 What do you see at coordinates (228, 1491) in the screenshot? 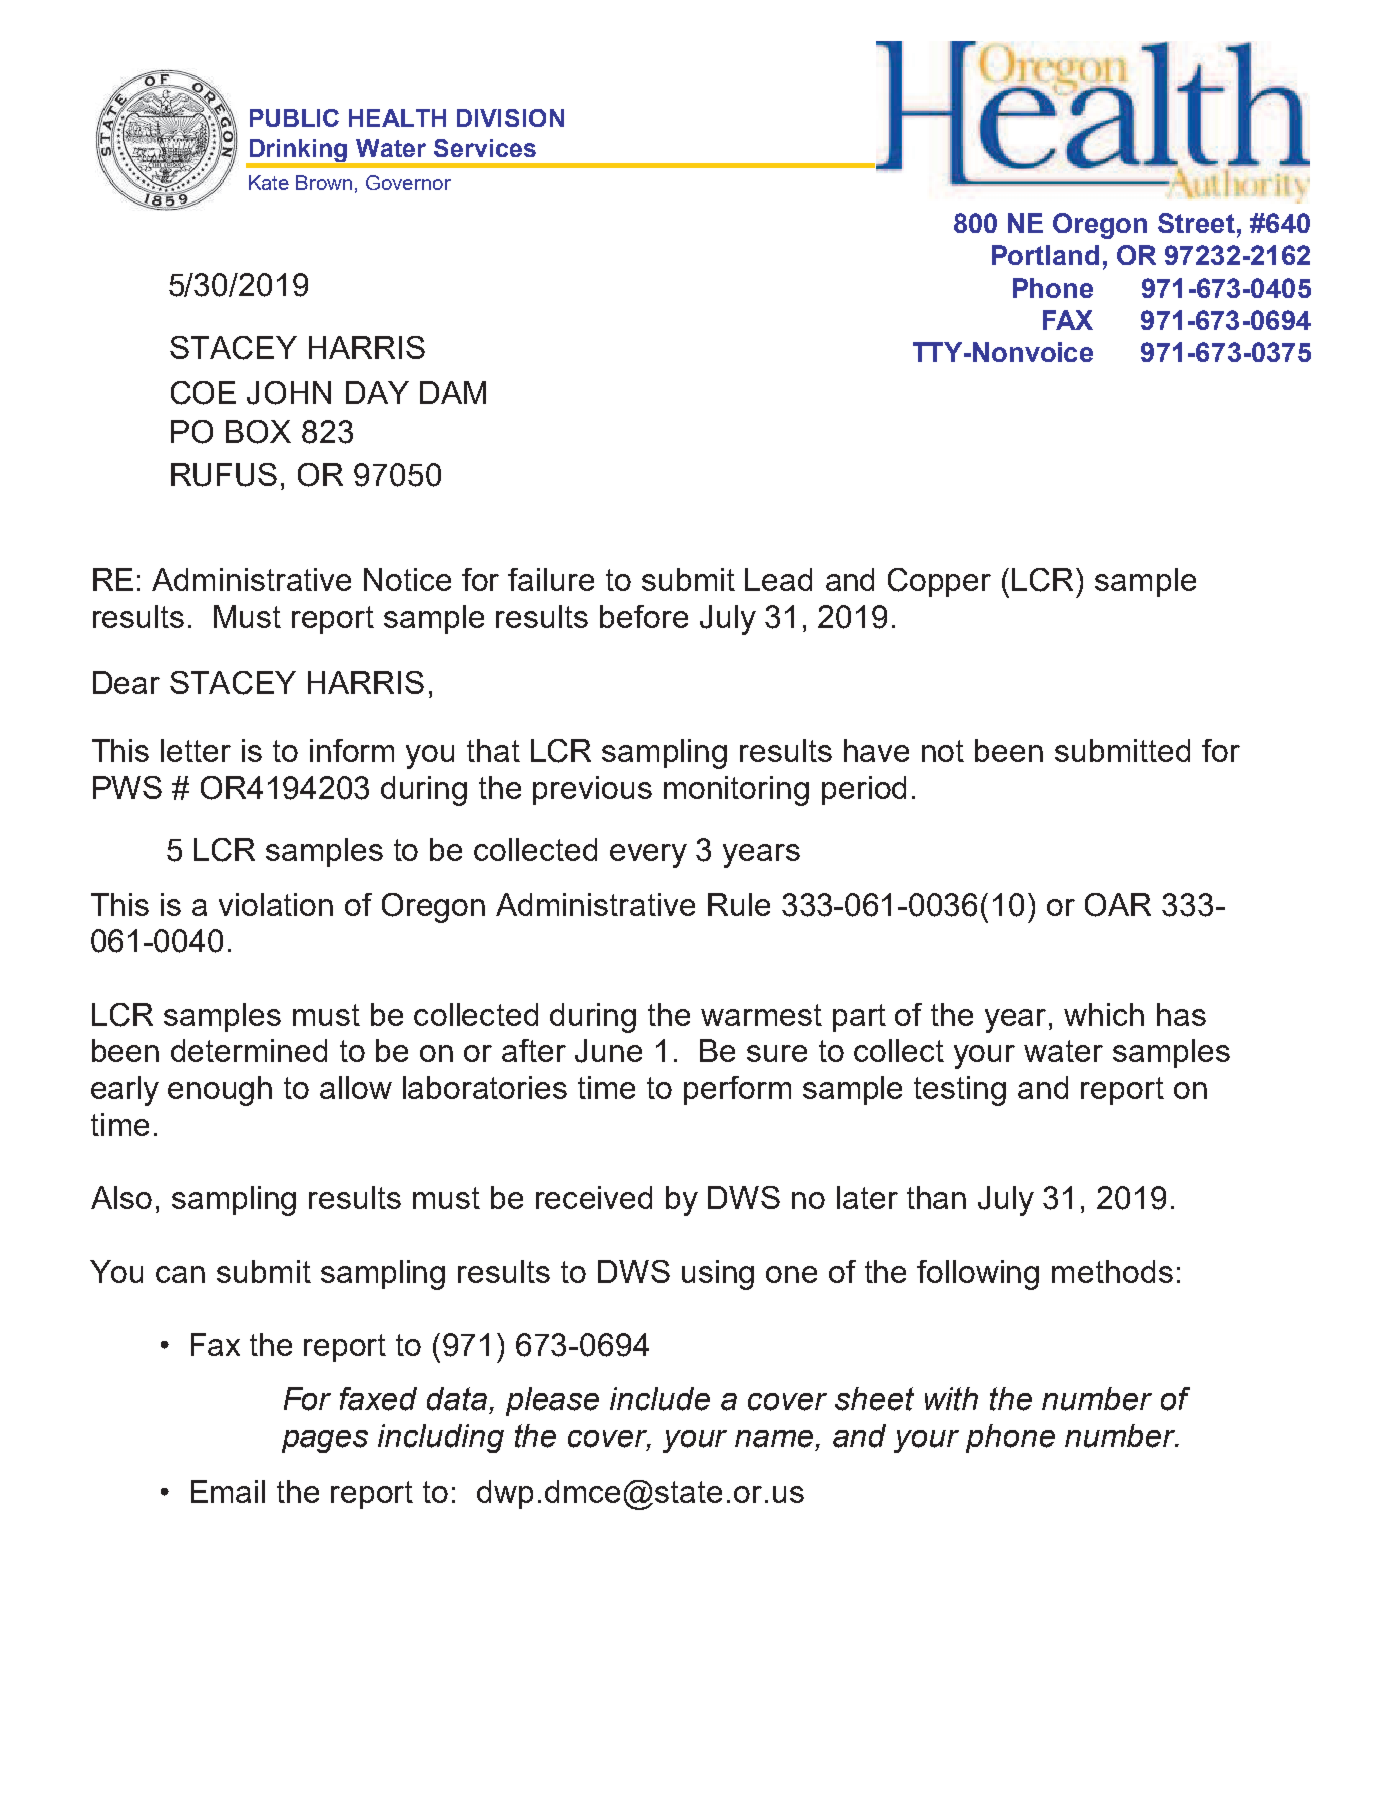
I see `Email` at bounding box center [228, 1491].
